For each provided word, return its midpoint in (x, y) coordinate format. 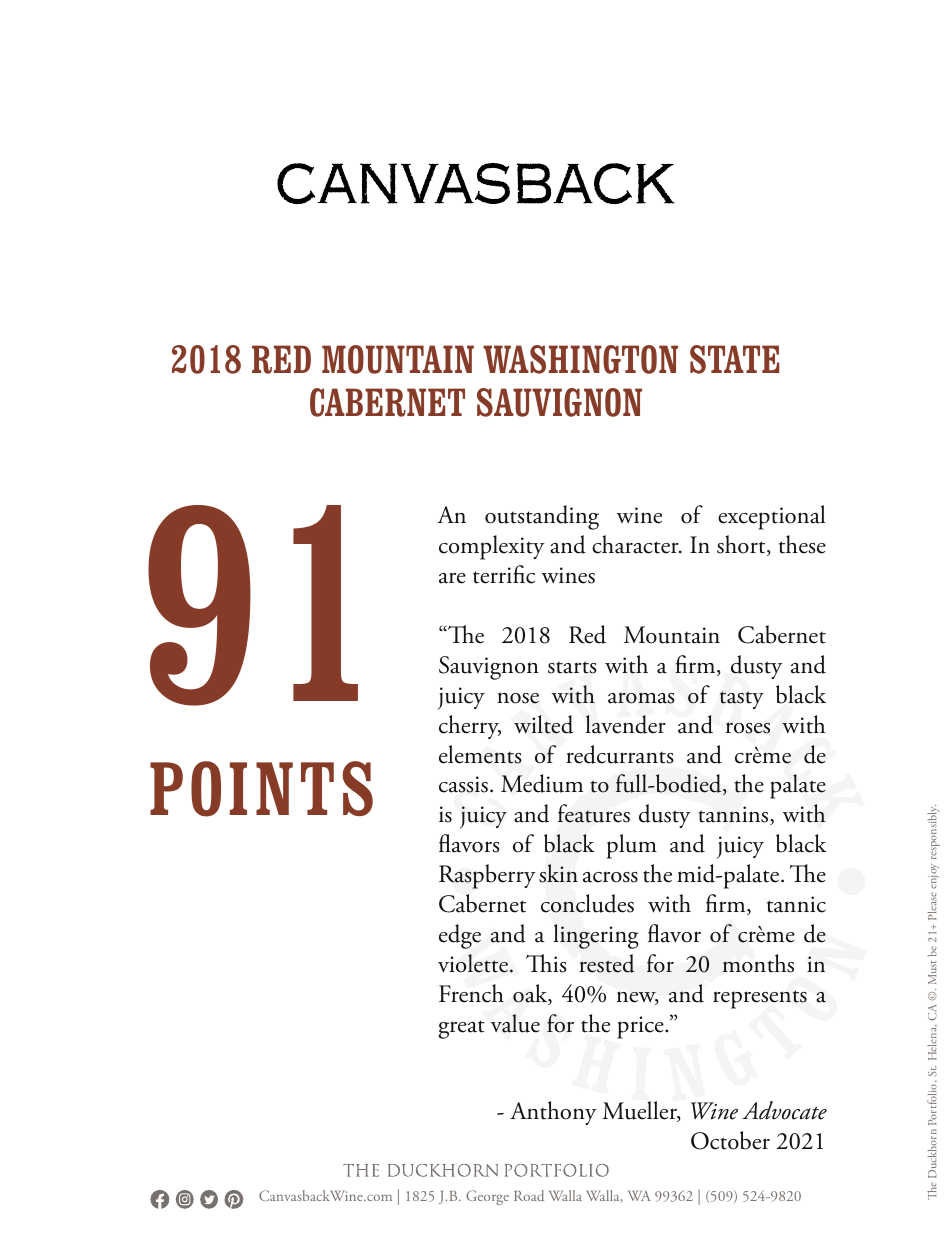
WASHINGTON (580, 359)
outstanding (542, 517)
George (487, 1197)
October (730, 1140)
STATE (734, 359)
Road (529, 1195)
